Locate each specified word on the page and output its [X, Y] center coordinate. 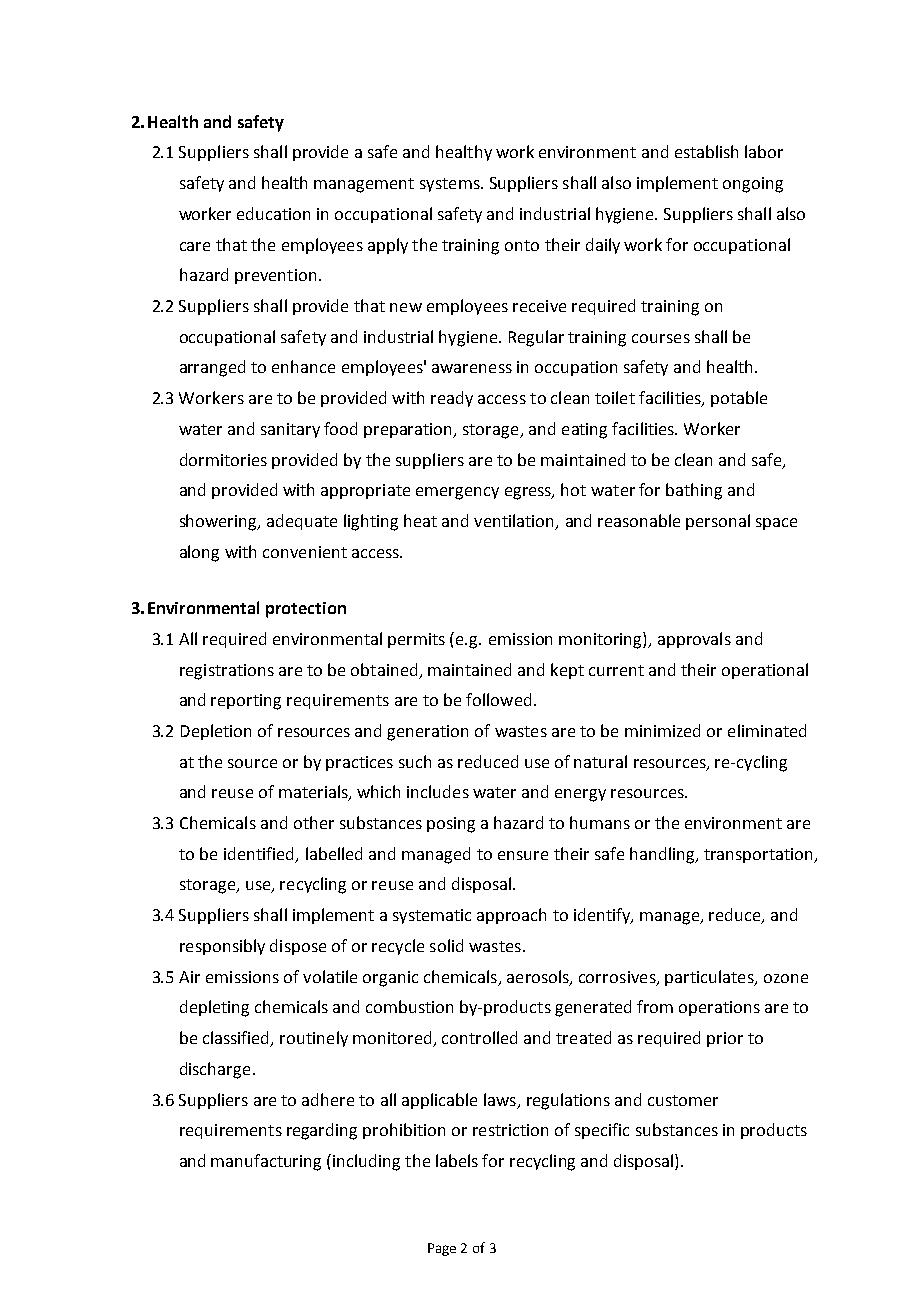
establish [706, 151]
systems [451, 185]
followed [498, 699]
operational [765, 671]
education [273, 213]
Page [442, 1249]
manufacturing [266, 1162]
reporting [246, 702]
